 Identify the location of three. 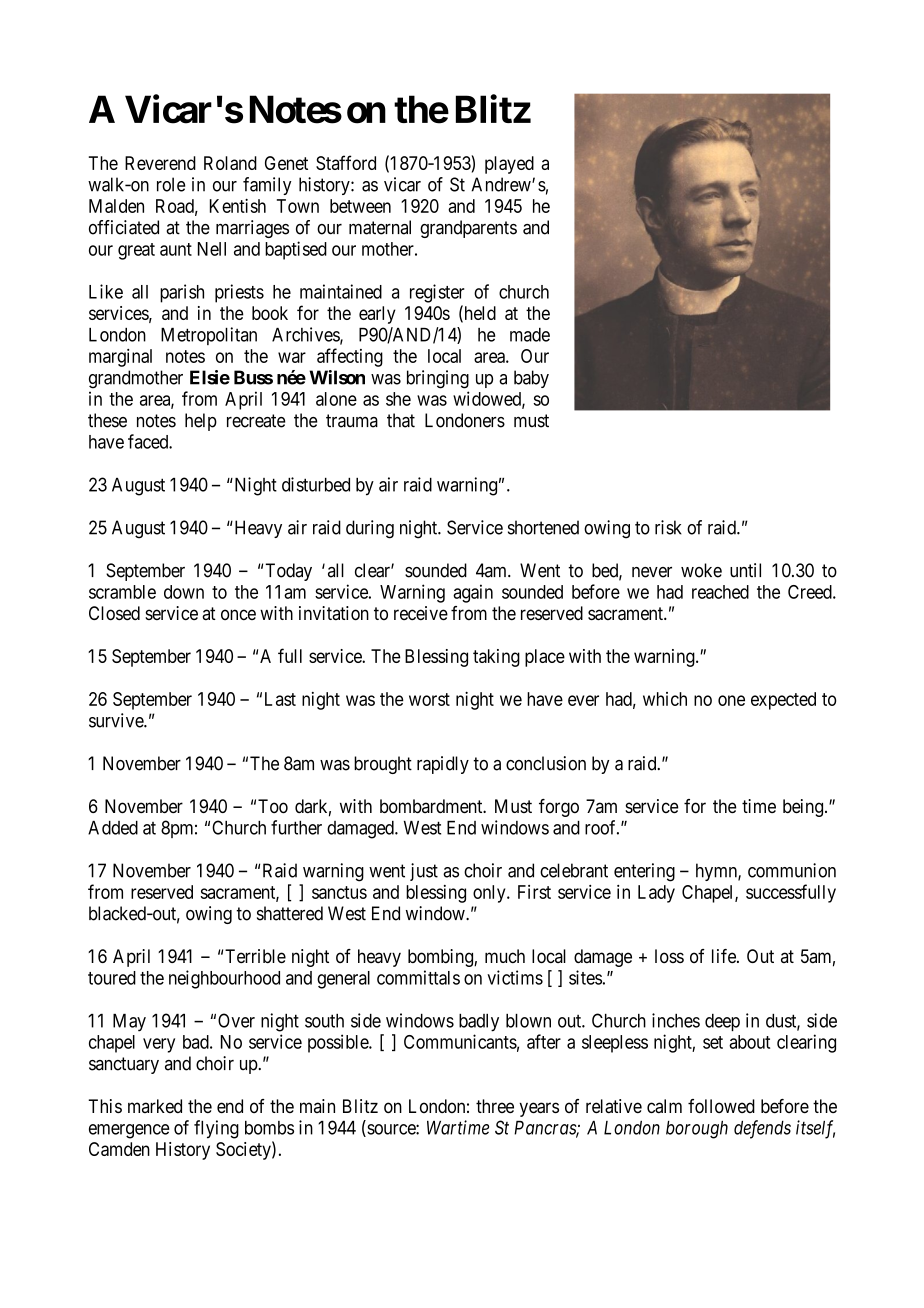
(495, 1106).
